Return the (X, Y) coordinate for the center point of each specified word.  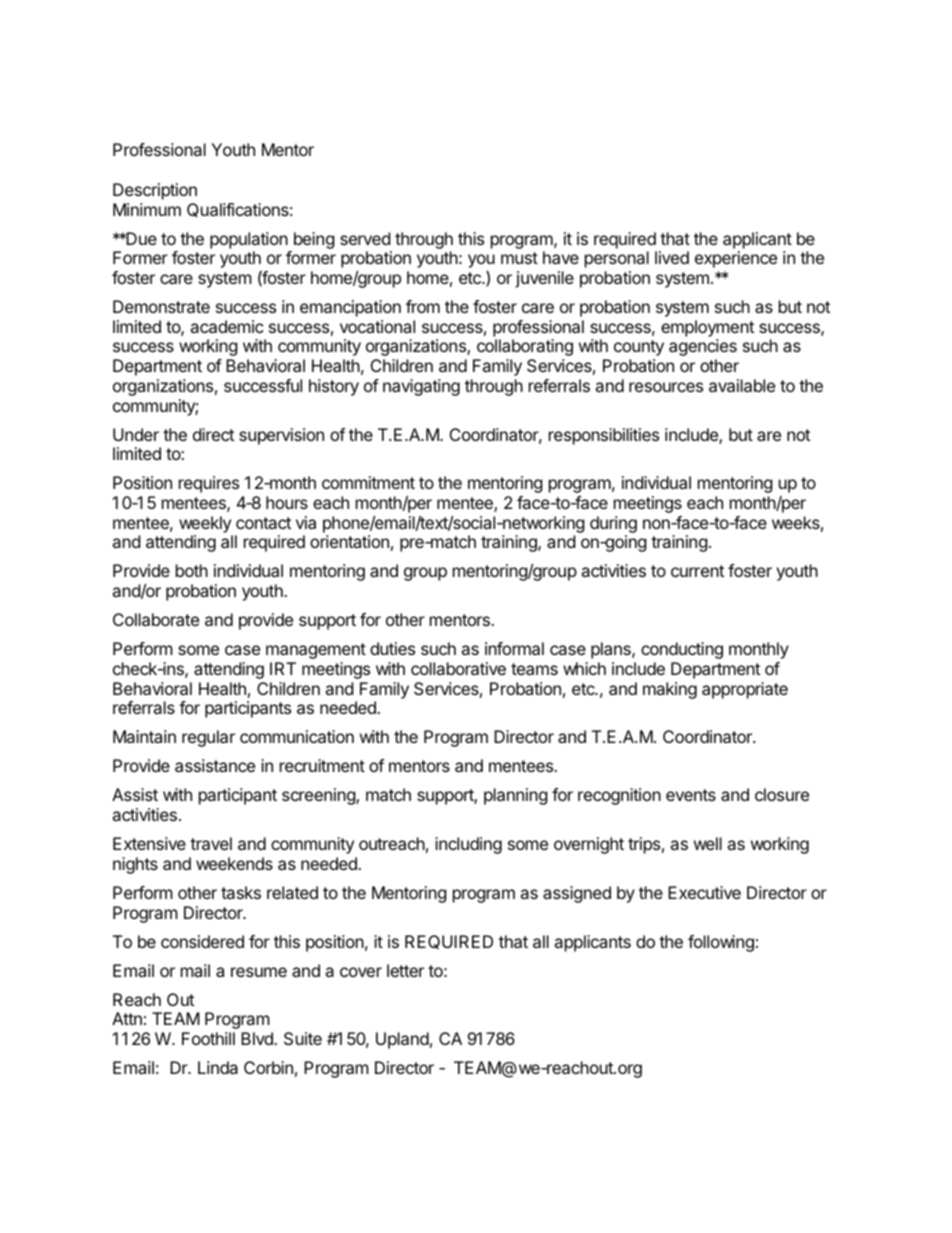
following (721, 943)
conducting (682, 650)
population (249, 240)
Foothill (208, 1038)
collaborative (458, 668)
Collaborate (156, 619)
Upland (402, 1040)
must (519, 258)
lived (672, 257)
